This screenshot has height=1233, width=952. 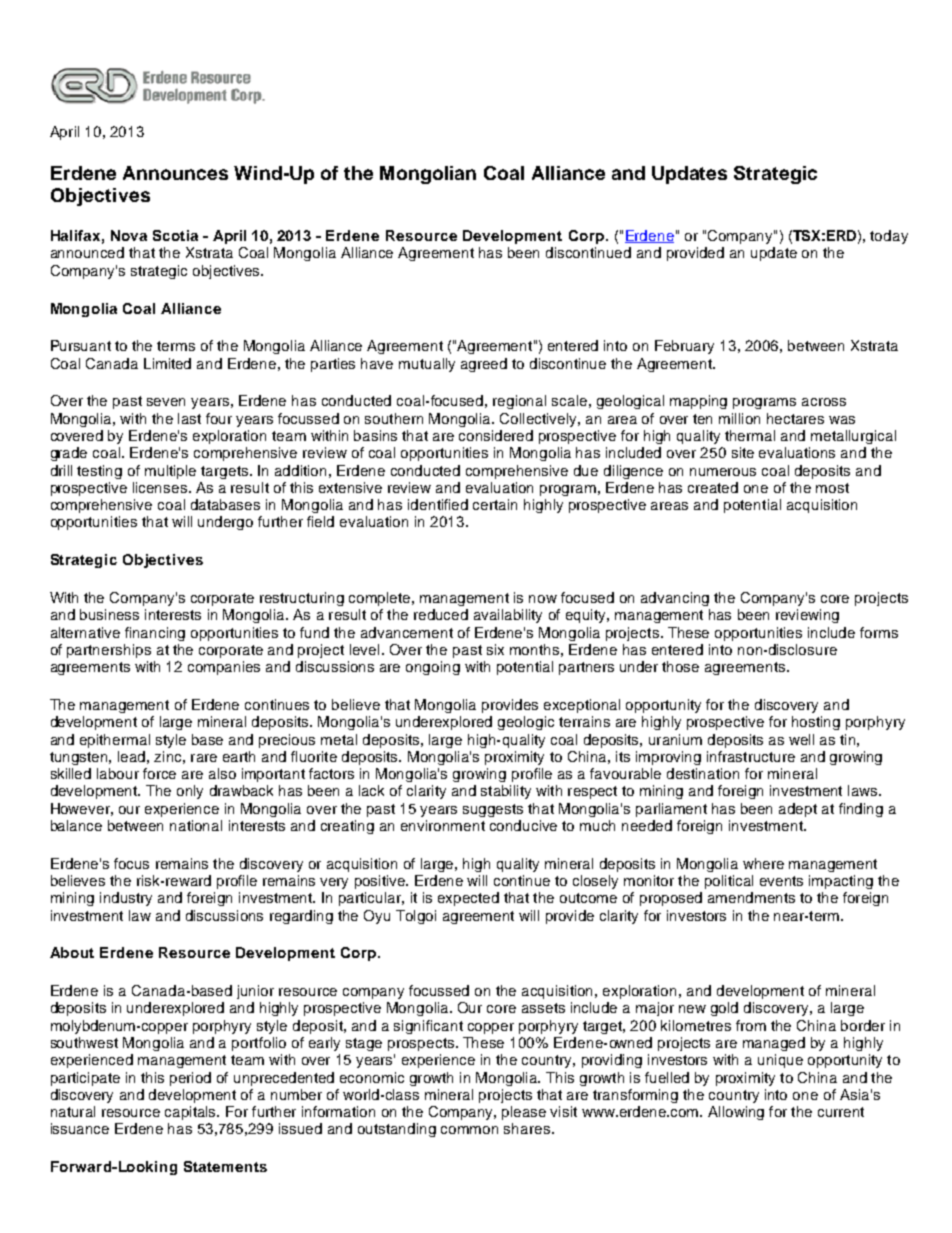 What do you see at coordinates (189, 418) in the screenshot?
I see `last` at bounding box center [189, 418].
